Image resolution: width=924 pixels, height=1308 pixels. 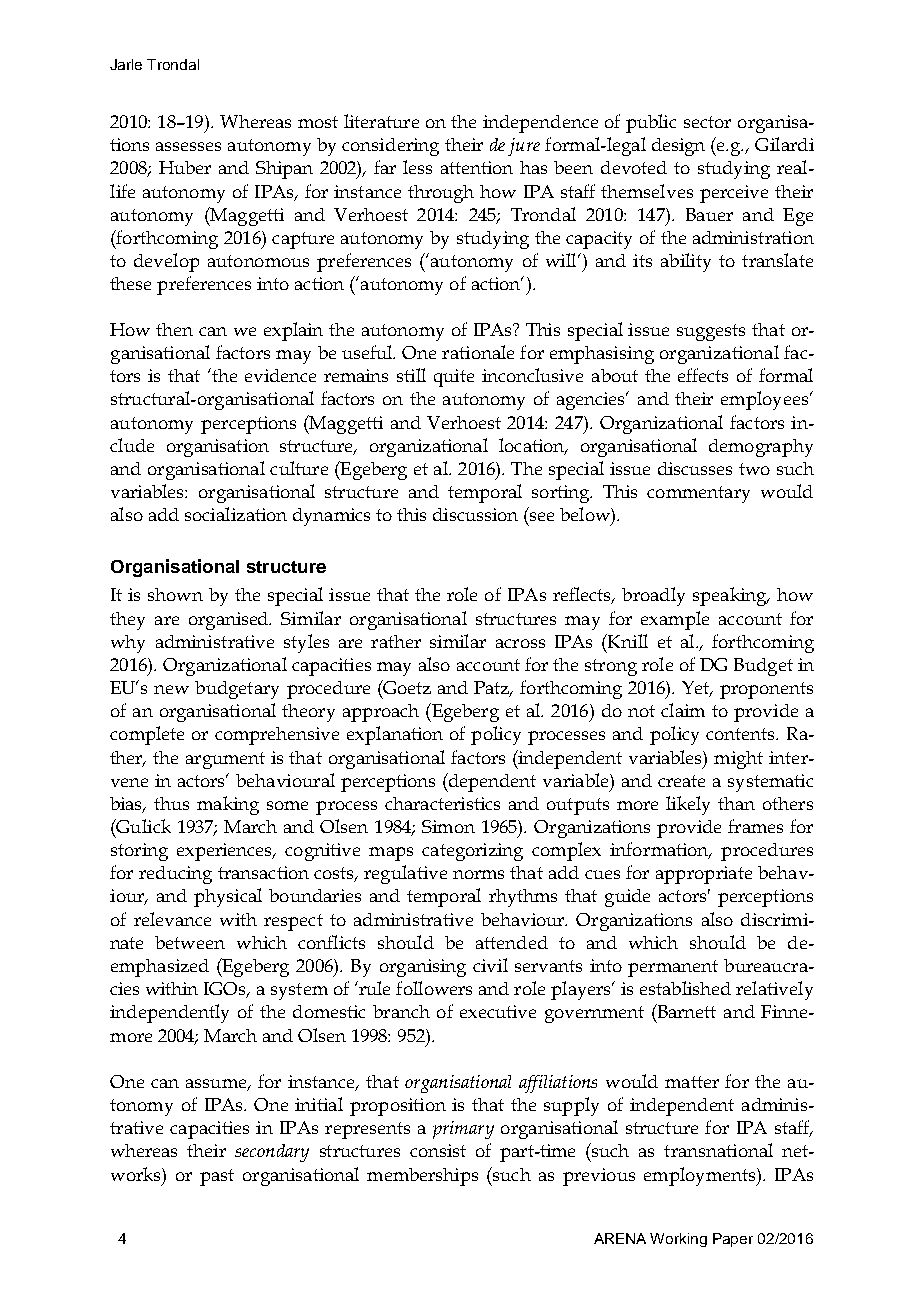 What do you see at coordinates (475, 514) in the screenshot?
I see `discussion` at bounding box center [475, 514].
